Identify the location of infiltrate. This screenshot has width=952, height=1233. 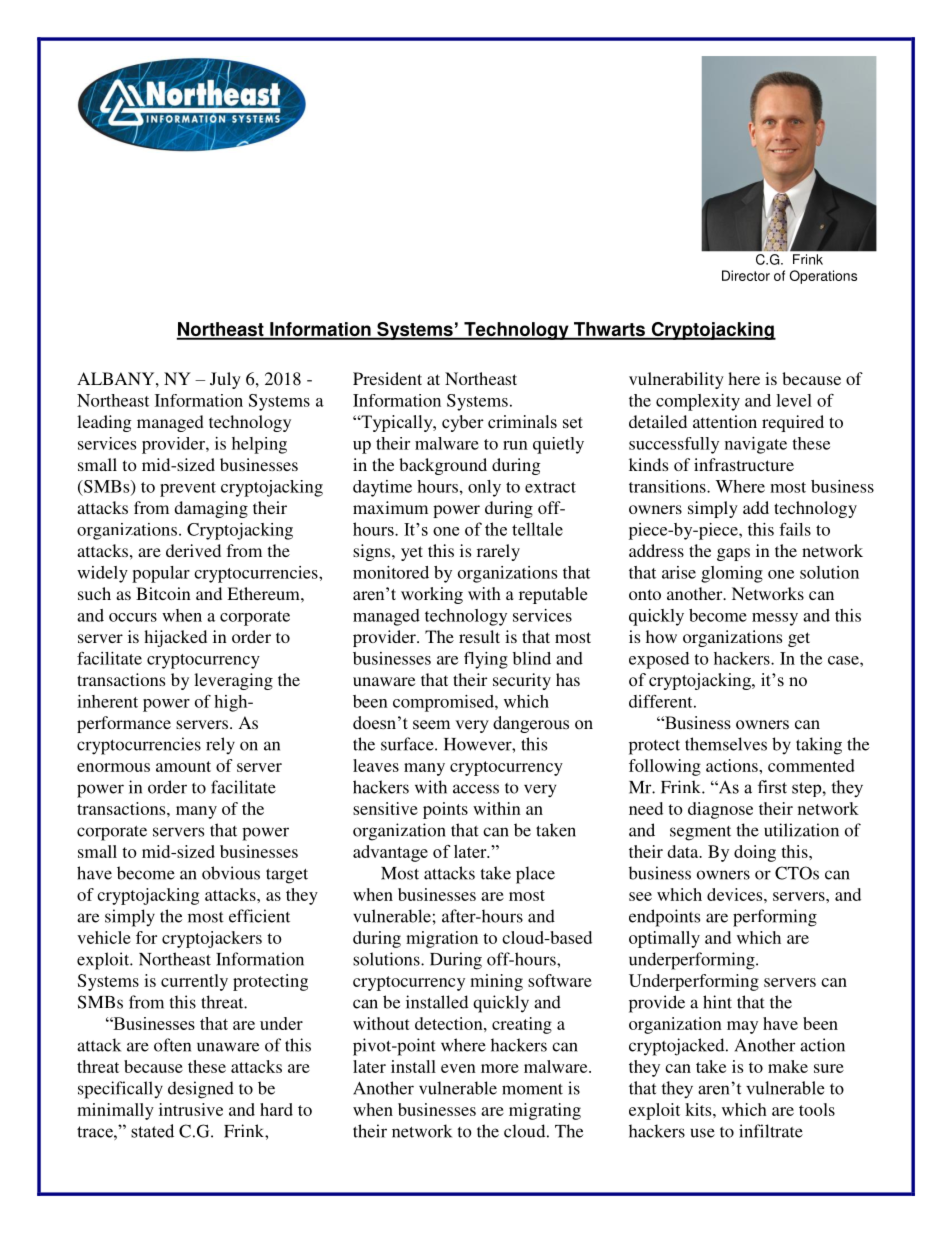
(771, 1131).
